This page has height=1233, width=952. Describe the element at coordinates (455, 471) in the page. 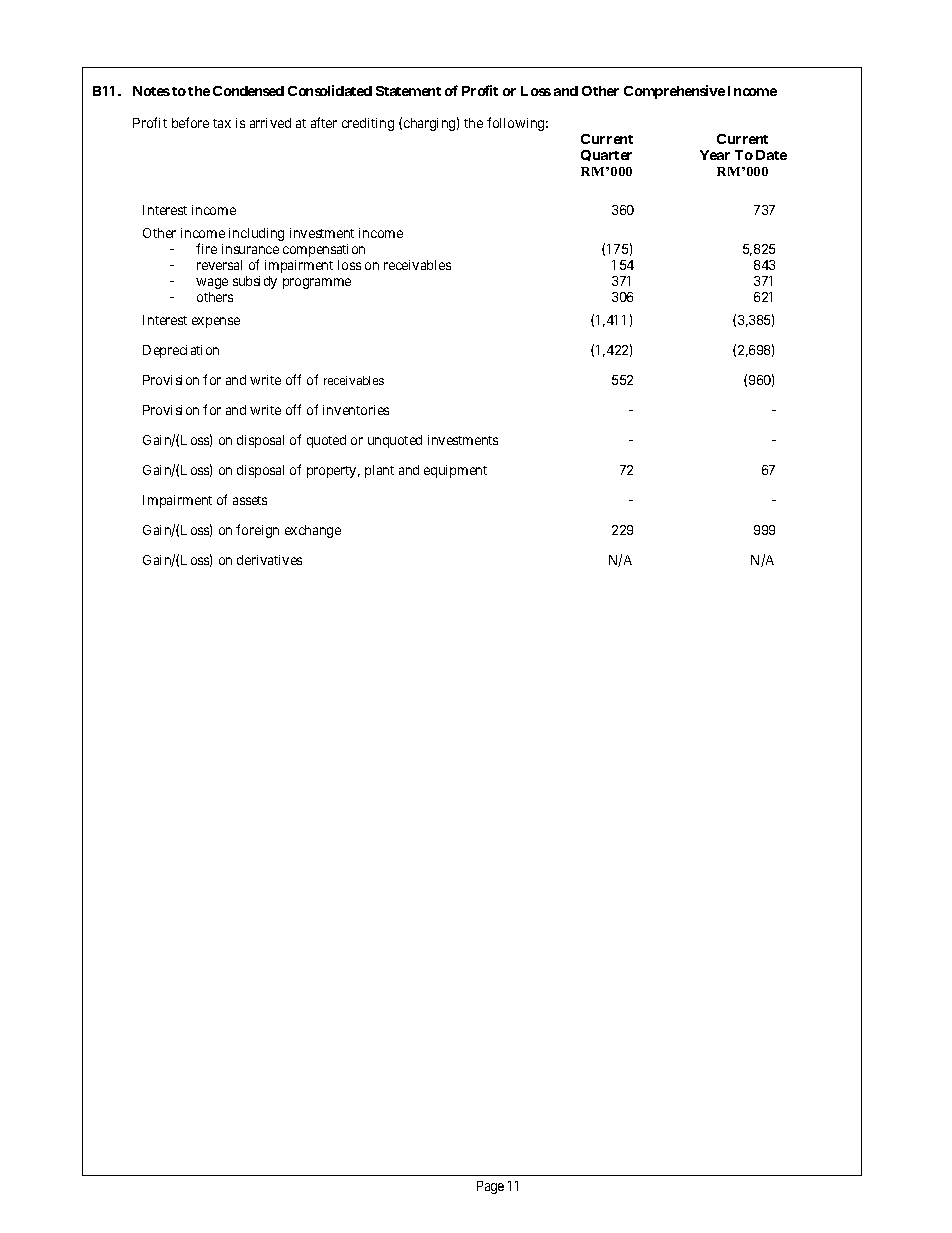

I see `equipment` at that location.
